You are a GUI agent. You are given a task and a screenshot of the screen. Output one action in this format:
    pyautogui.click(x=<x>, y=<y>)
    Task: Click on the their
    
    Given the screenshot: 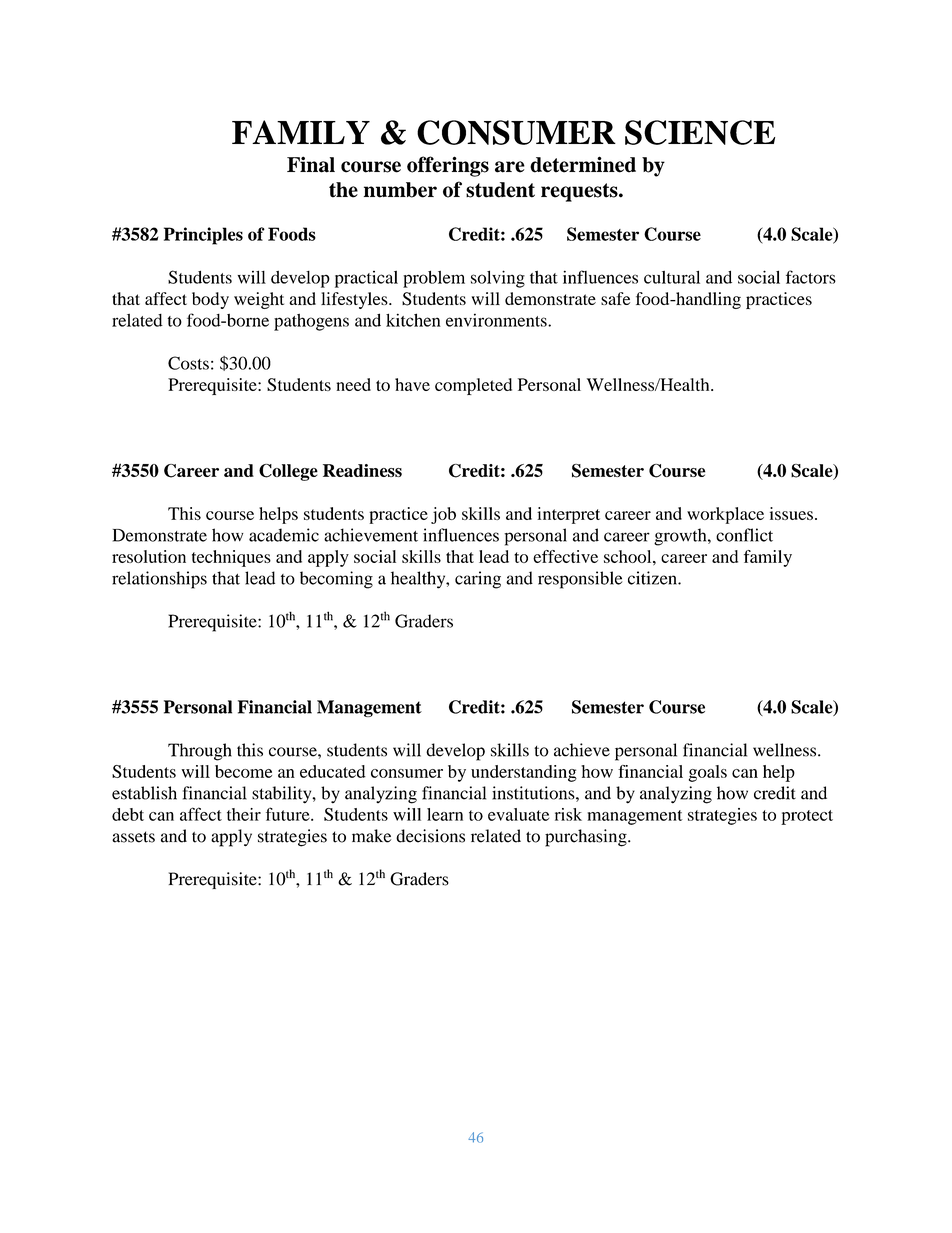 What is the action you would take?
    pyautogui.click(x=244, y=814)
